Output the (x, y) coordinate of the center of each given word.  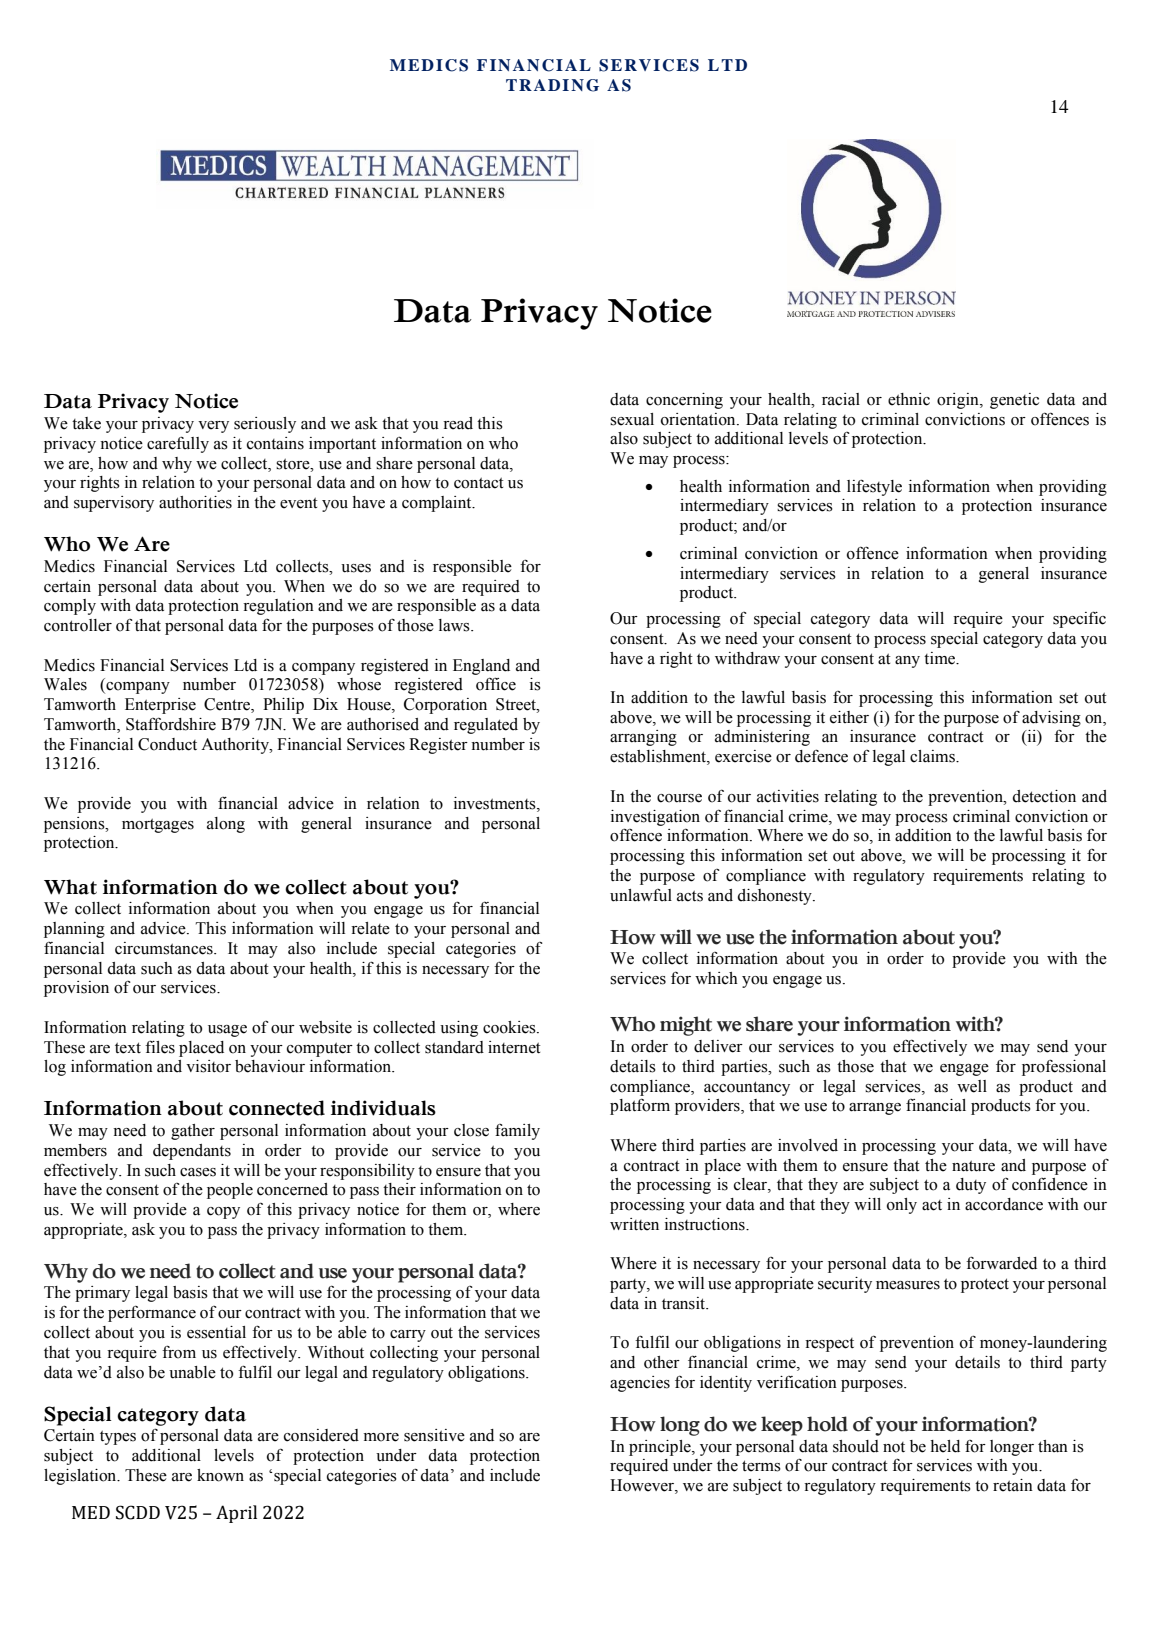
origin (959, 401)
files (160, 1047)
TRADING (552, 85)
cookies (510, 1027)
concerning (684, 401)
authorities (195, 502)
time (941, 658)
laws (455, 625)
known (220, 1475)
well (972, 1086)
